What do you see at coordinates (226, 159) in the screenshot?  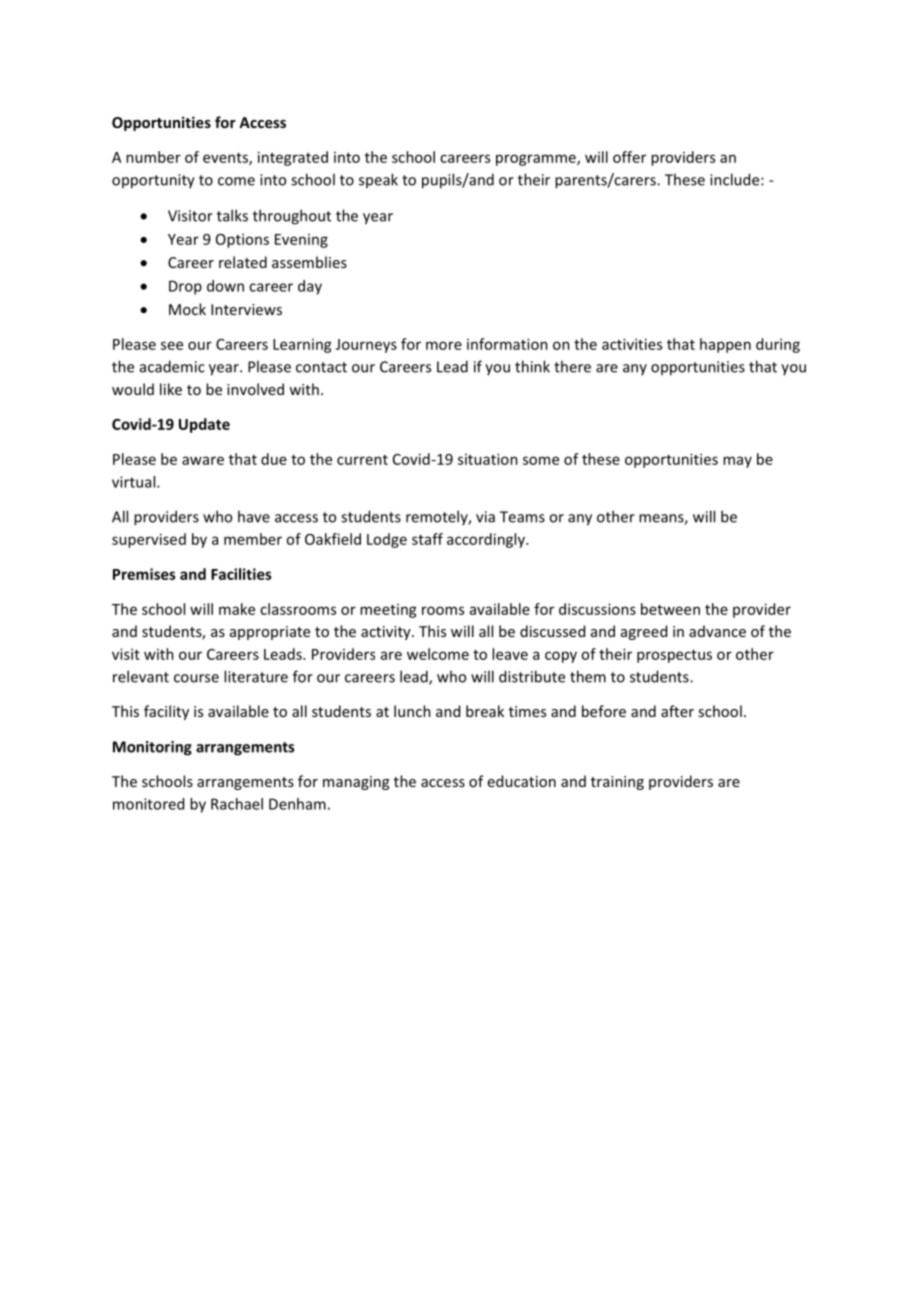 I see `events` at bounding box center [226, 159].
